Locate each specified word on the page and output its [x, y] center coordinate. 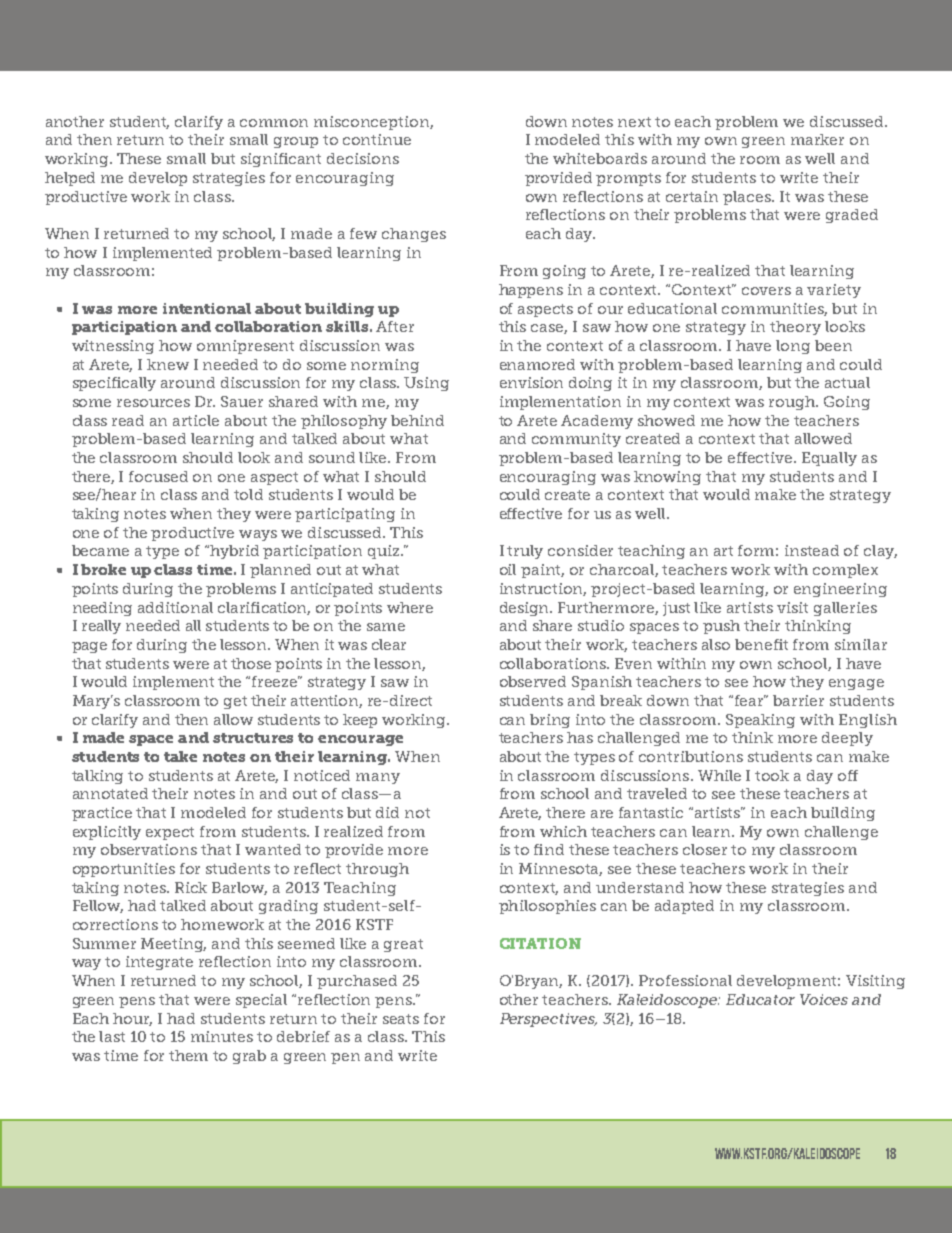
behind [417, 420]
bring [550, 721]
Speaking [760, 721]
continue [377, 139]
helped [70, 179]
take [180, 756]
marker [817, 139]
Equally [829, 459]
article [196, 420]
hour [132, 1019]
